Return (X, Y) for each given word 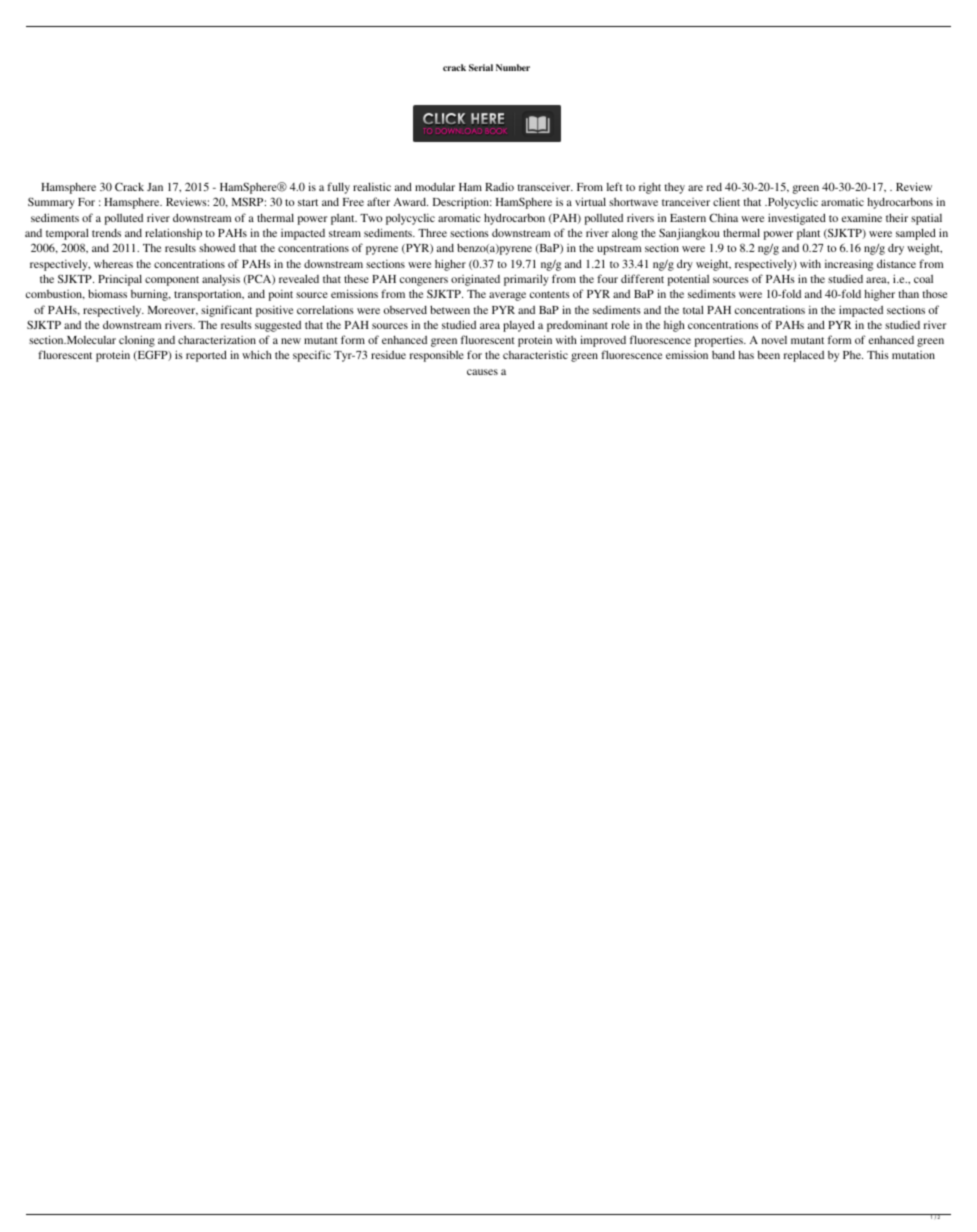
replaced (804, 356)
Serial (481, 67)
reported (206, 356)
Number (513, 67)
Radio (499, 186)
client (726, 201)
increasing (849, 265)
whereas (113, 264)
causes (482, 372)
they (674, 188)
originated (475, 280)
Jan (155, 187)
